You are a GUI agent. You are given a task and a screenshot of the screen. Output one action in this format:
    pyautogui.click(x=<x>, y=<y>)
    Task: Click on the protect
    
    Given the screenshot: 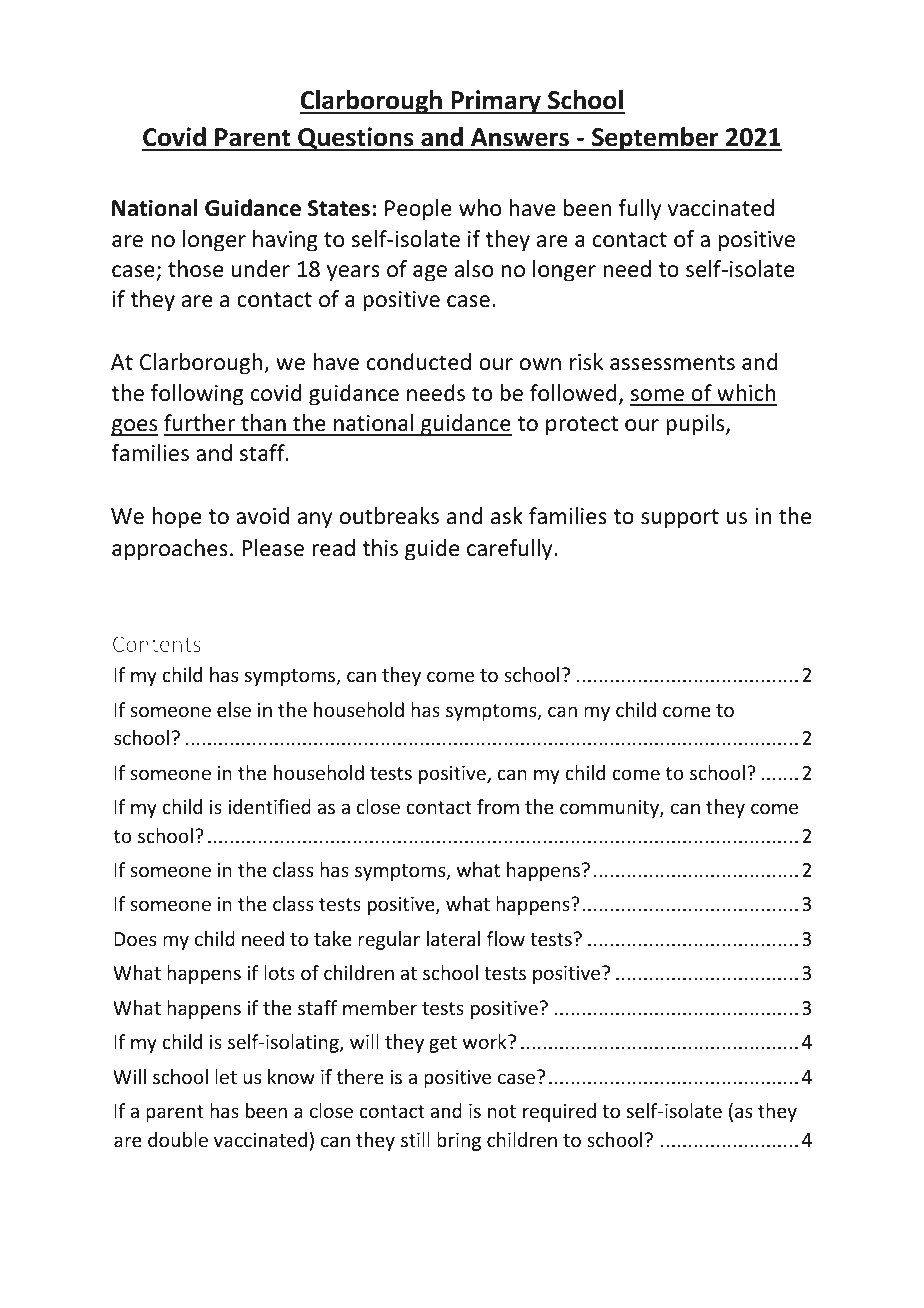 What is the action you would take?
    pyautogui.click(x=582, y=426)
